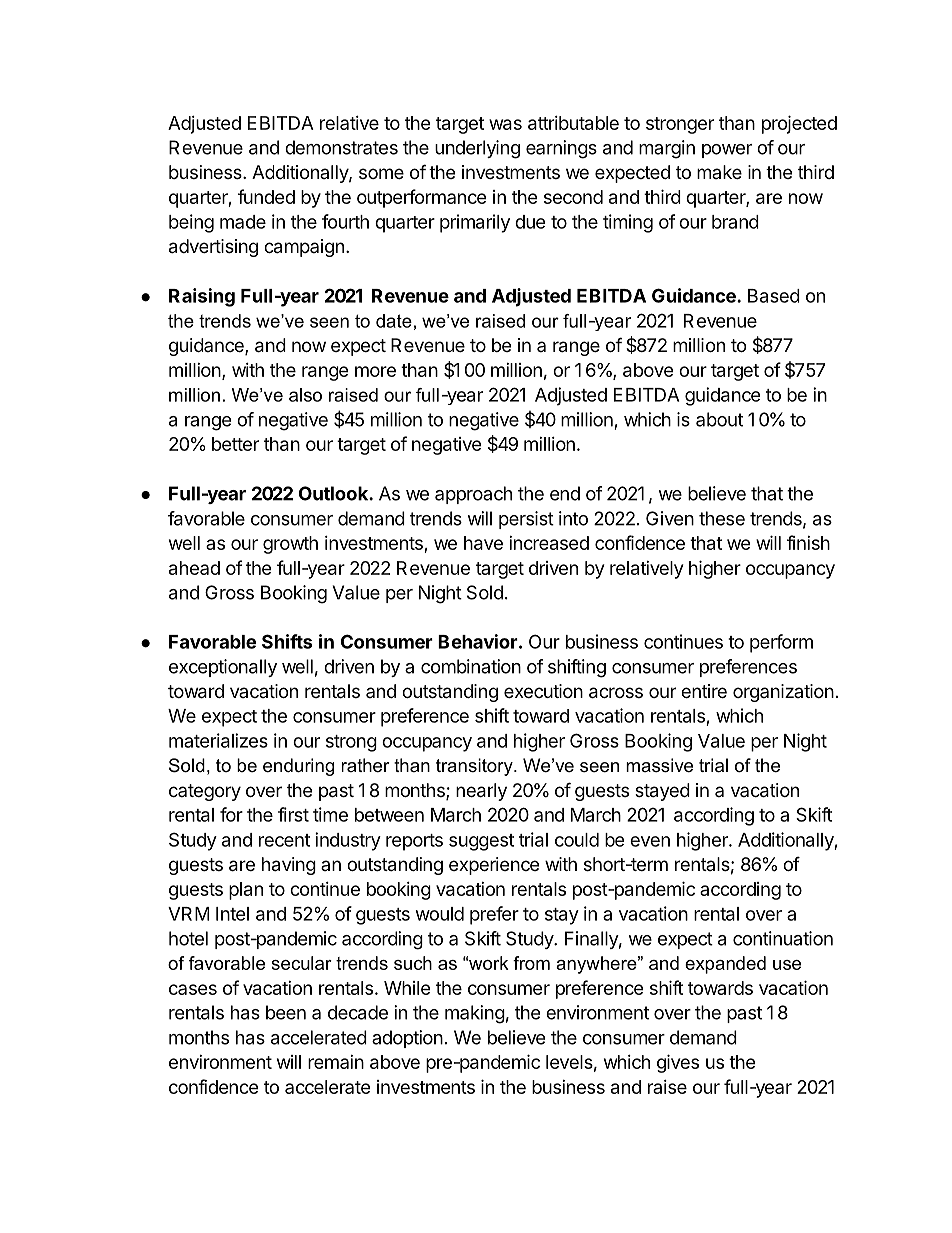 This image has width=952, height=1233. I want to click on first, so click(293, 814).
